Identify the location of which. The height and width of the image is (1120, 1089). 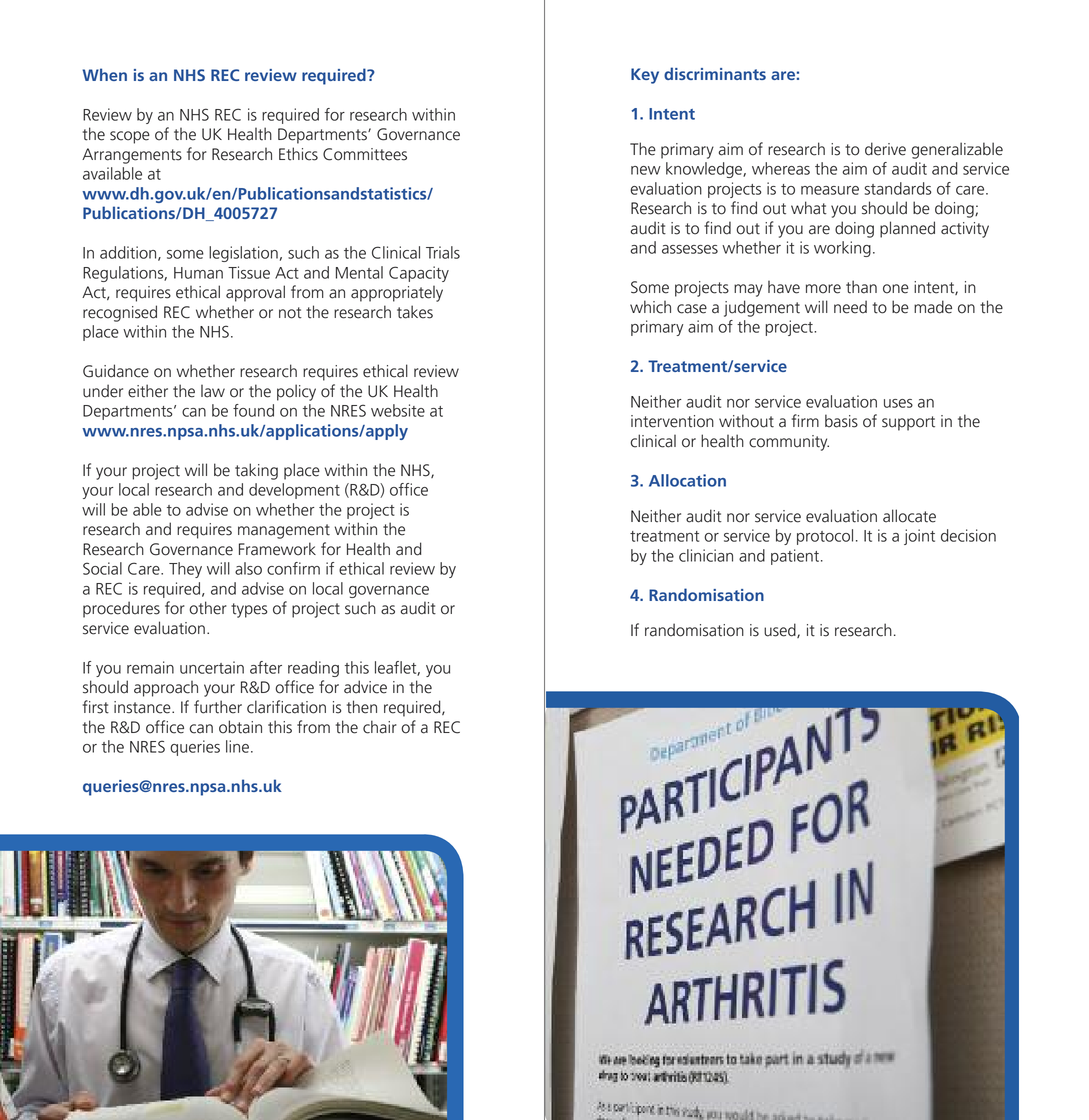
(650, 307).
